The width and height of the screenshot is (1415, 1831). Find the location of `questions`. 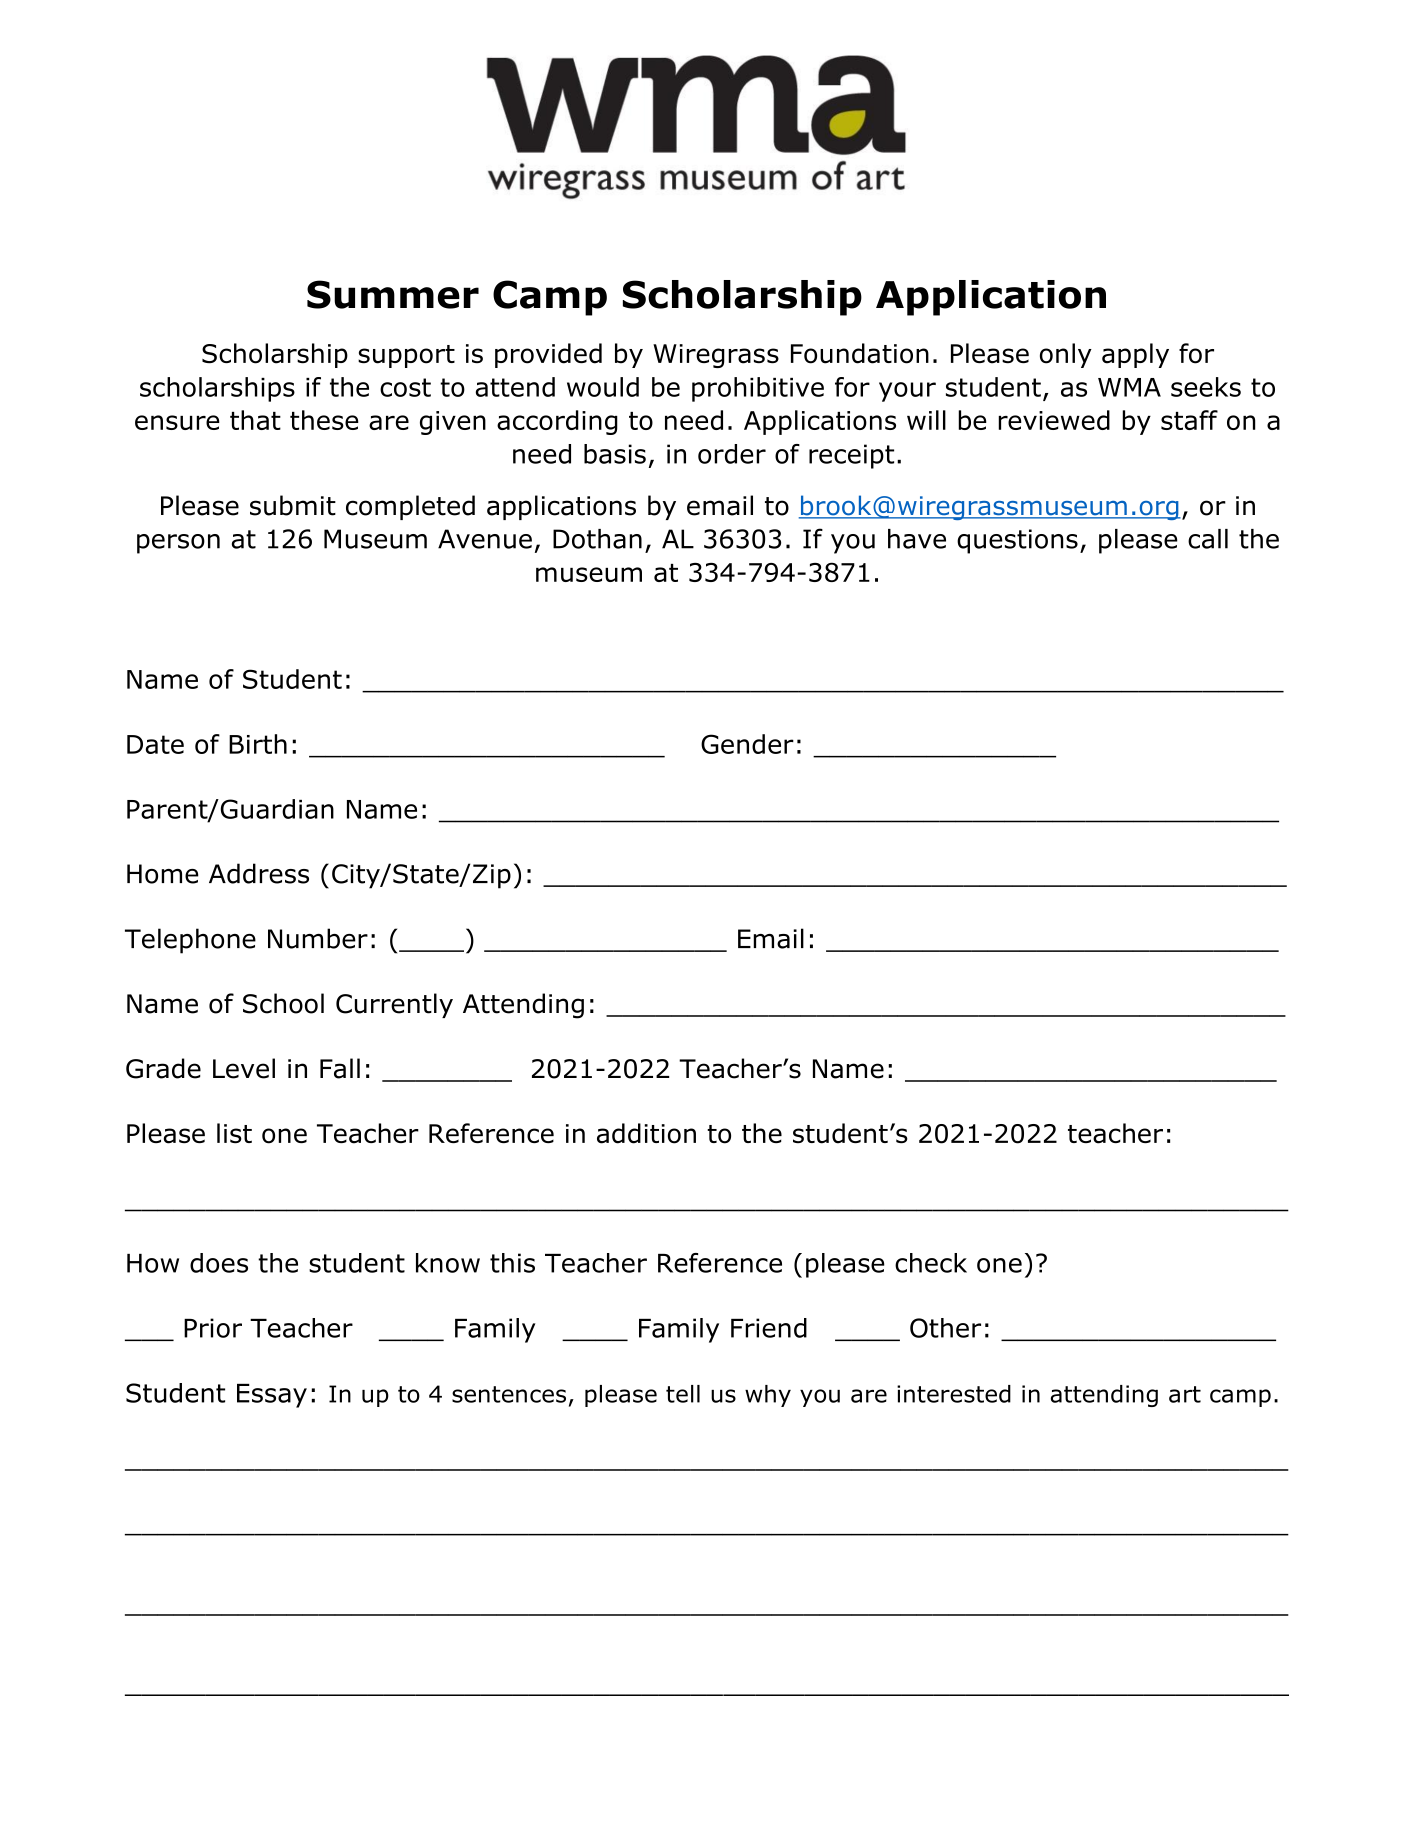

questions is located at coordinates (1017, 541).
